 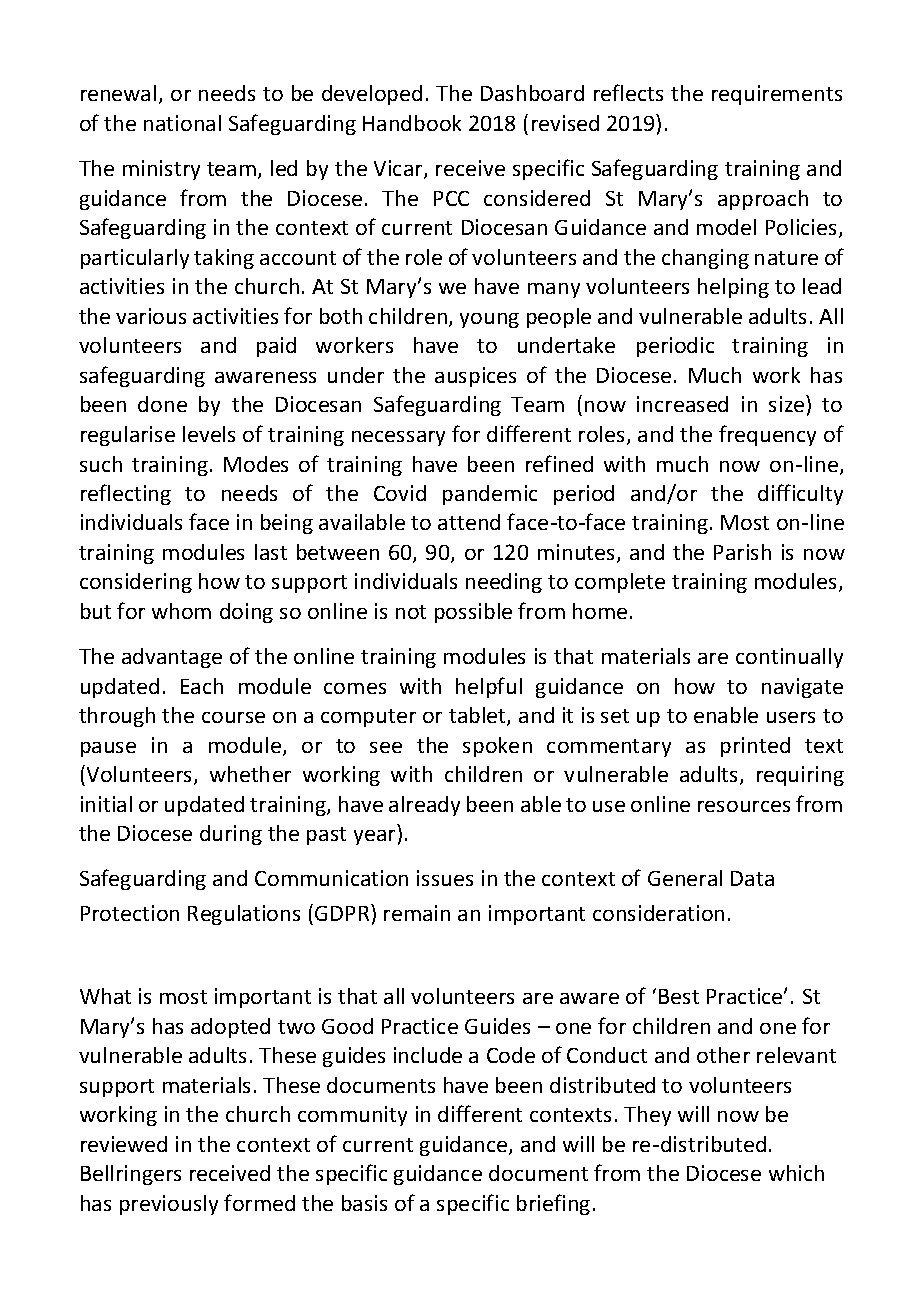 What do you see at coordinates (777, 95) in the screenshot?
I see `requirements` at bounding box center [777, 95].
